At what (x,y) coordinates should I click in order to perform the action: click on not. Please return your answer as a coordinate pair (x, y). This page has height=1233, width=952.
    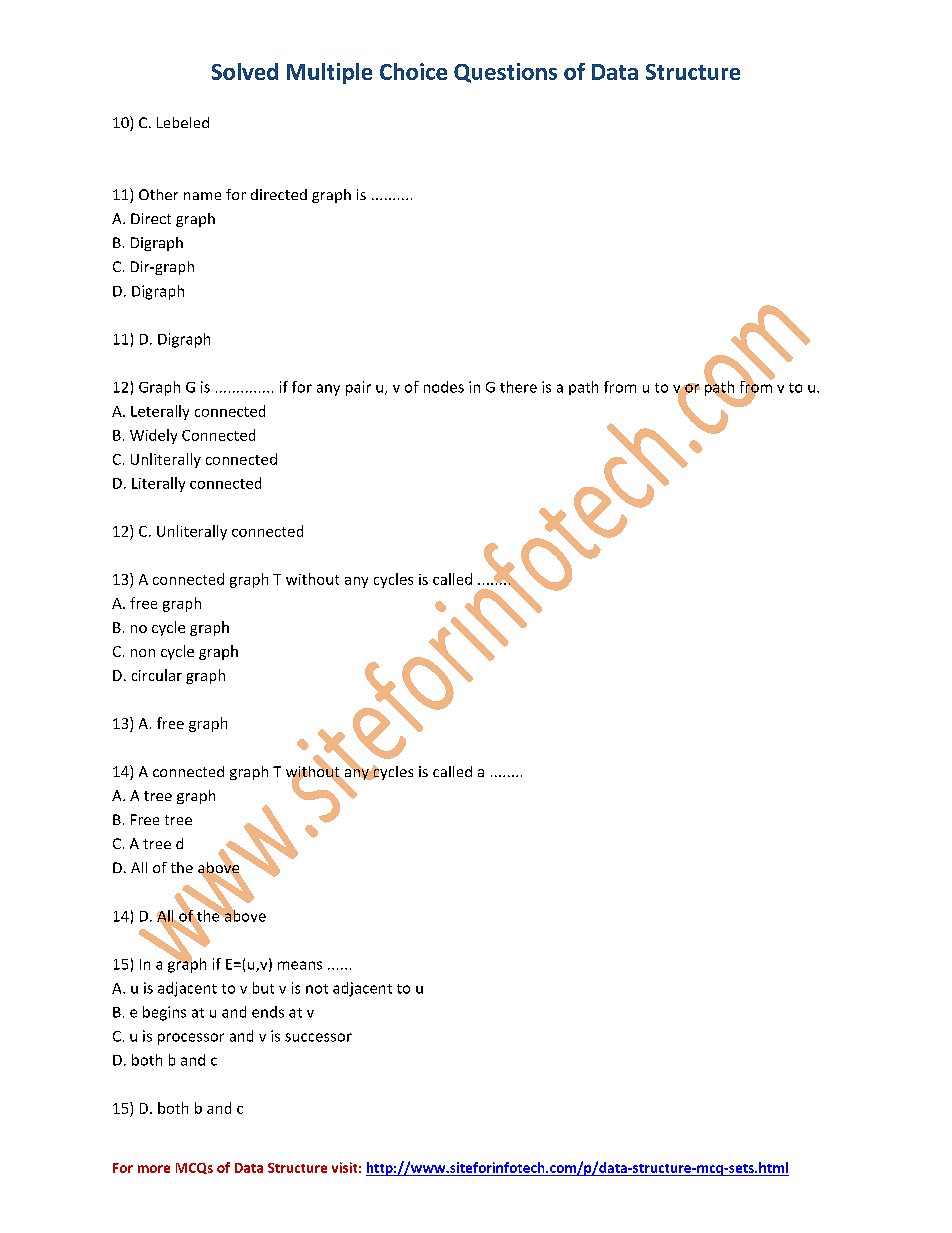
    Looking at the image, I should click on (317, 989).
